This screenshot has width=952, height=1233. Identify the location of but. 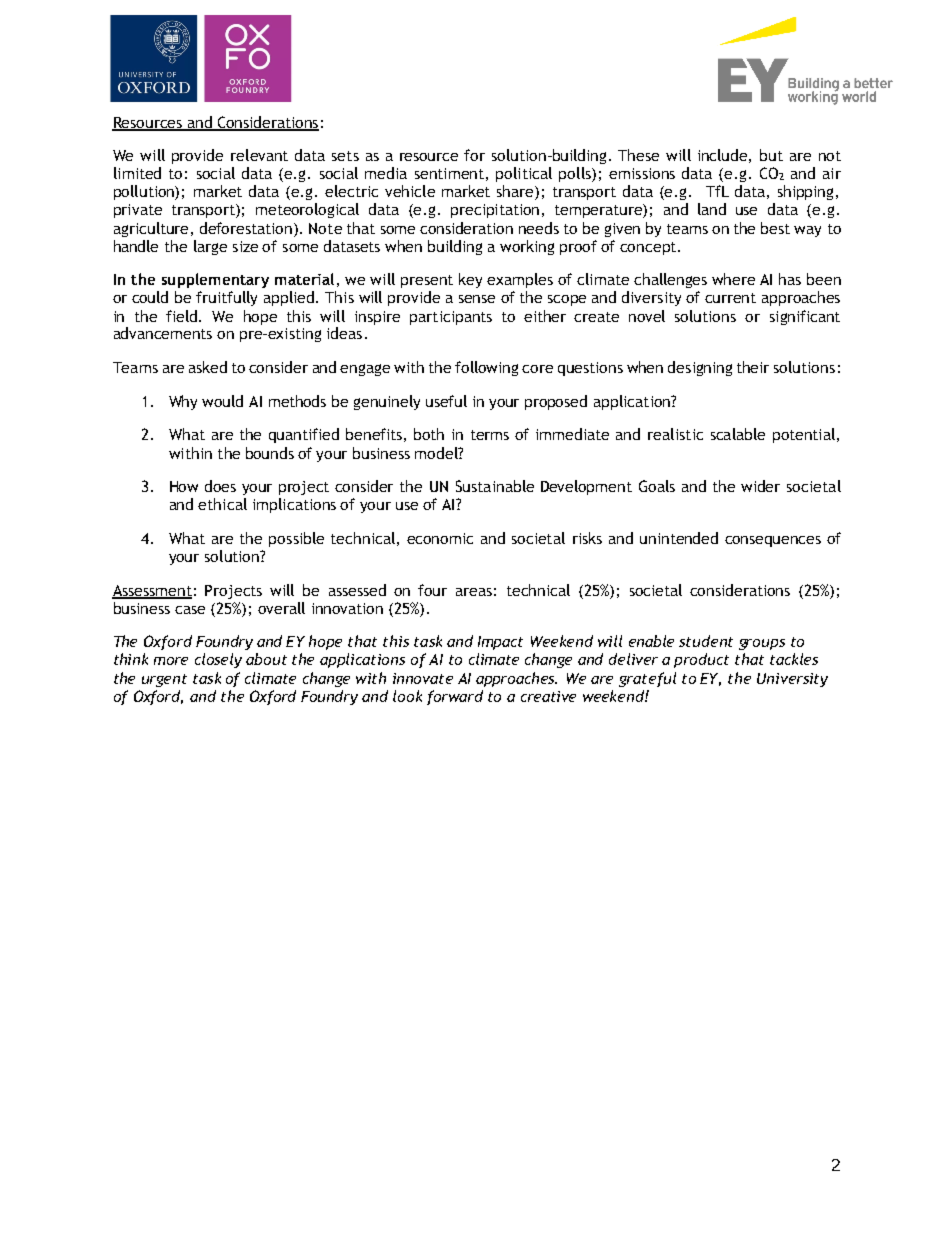
(771, 155).
